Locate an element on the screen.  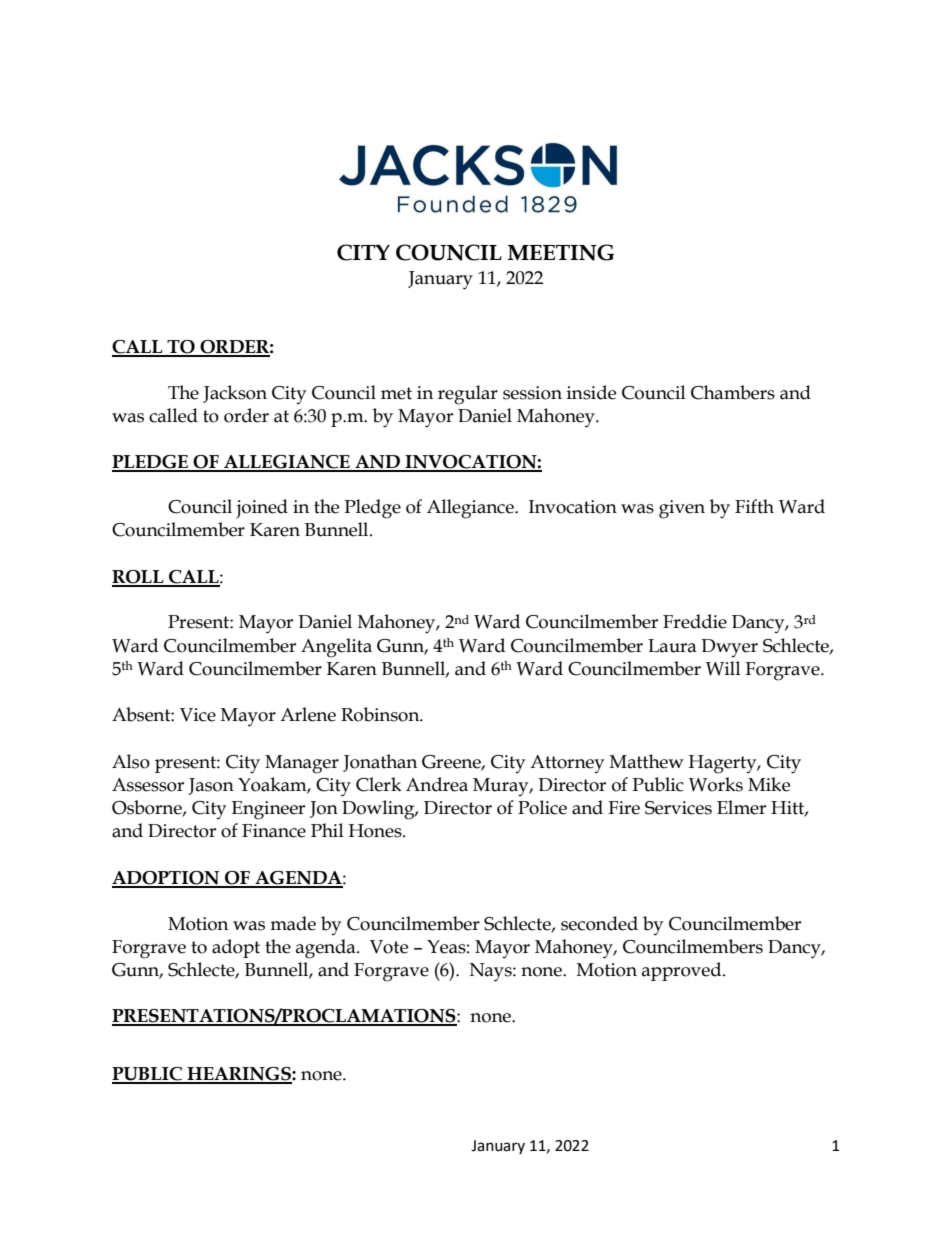
Chambers is located at coordinates (733, 392).
